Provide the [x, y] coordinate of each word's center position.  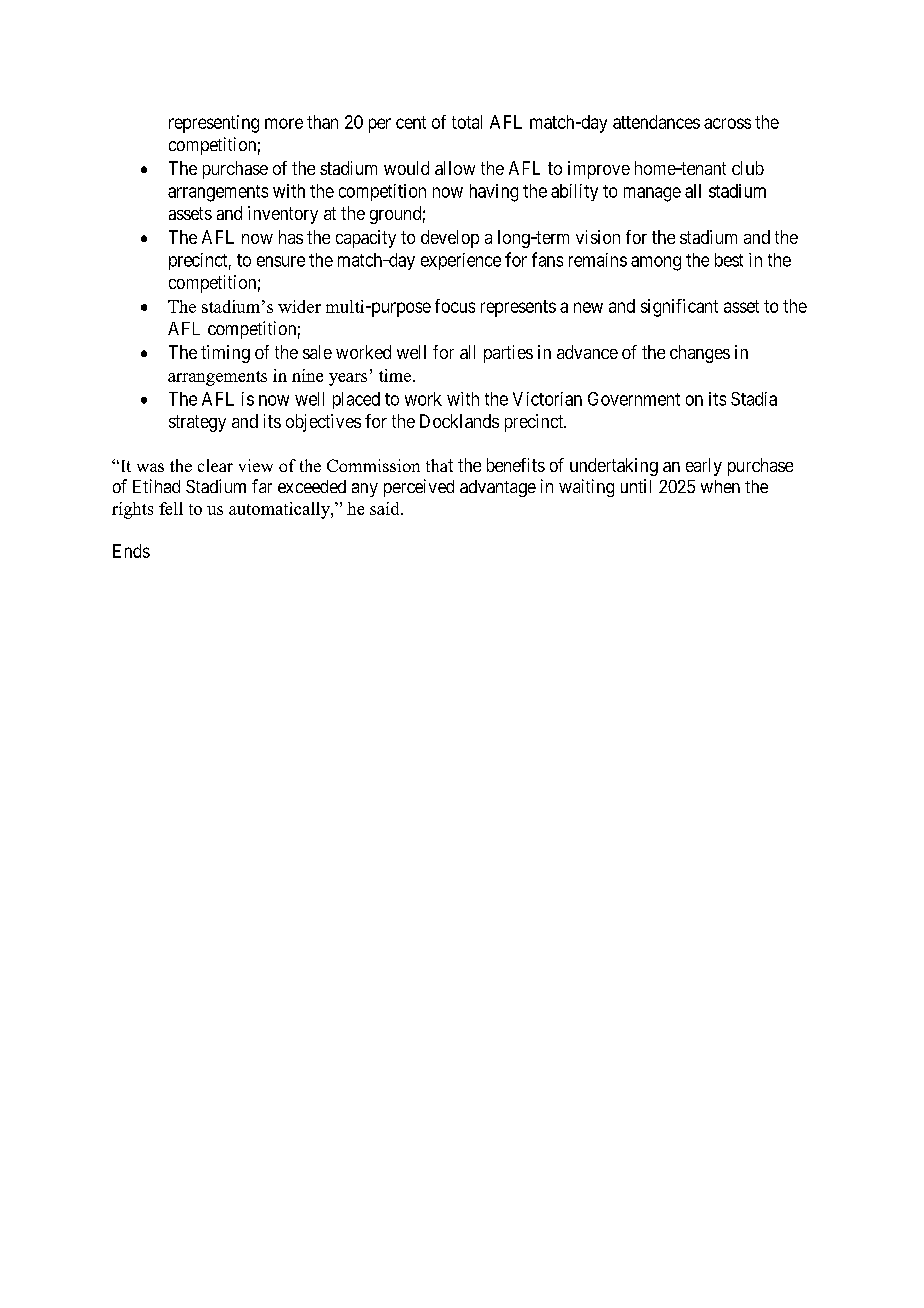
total [467, 122]
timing [225, 354]
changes [700, 354]
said [386, 508]
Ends [131, 551]
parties [508, 354]
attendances [656, 122]
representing [214, 124]
